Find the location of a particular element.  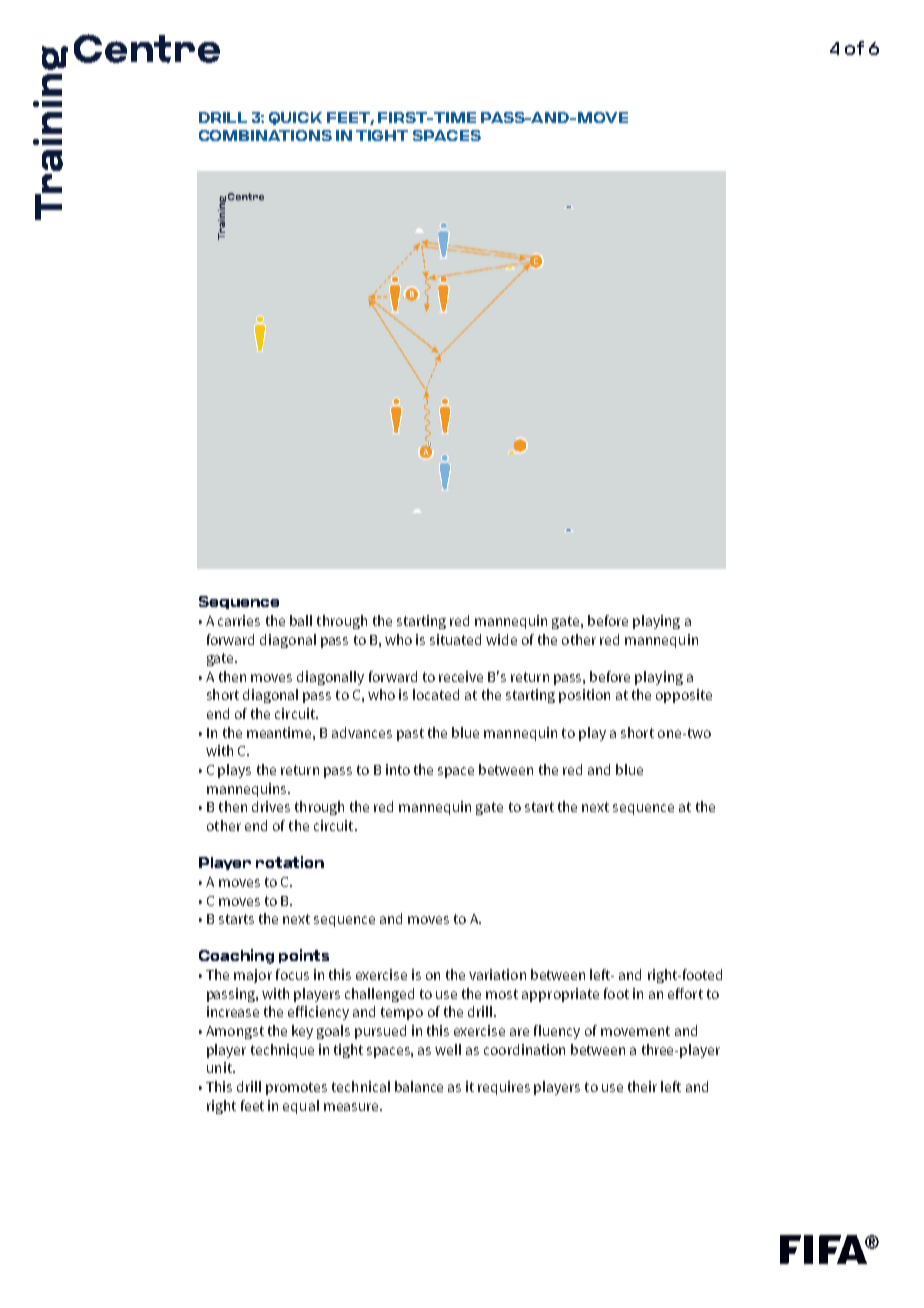

COMBINATIONS is located at coordinates (265, 135).
